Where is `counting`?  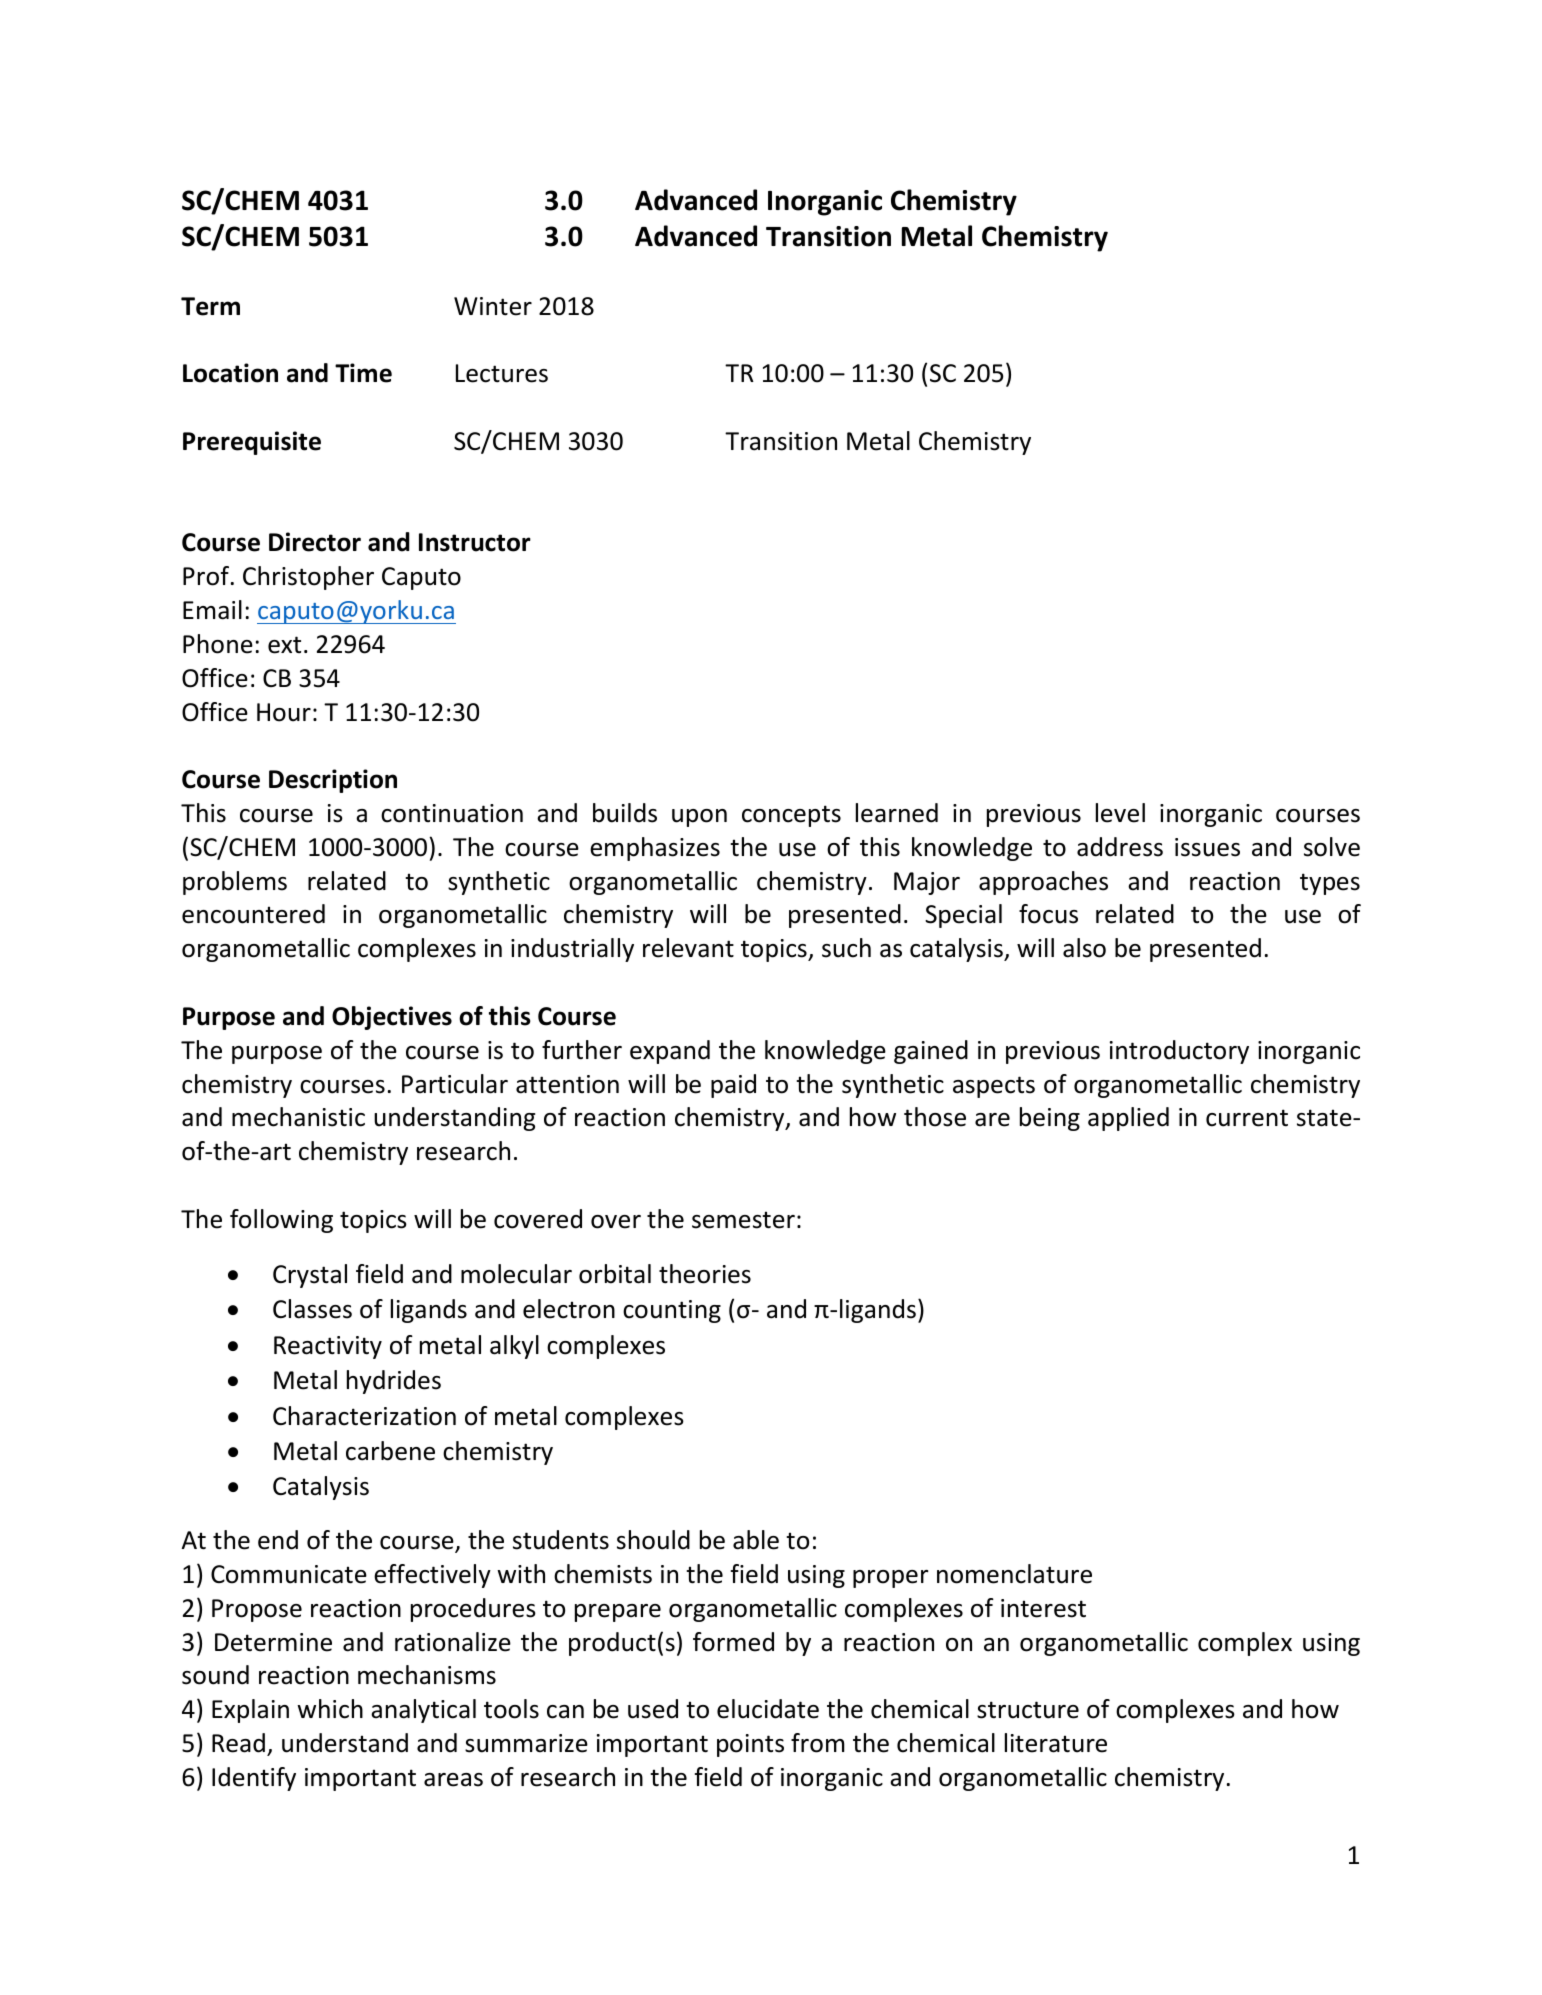 counting is located at coordinates (672, 1311).
